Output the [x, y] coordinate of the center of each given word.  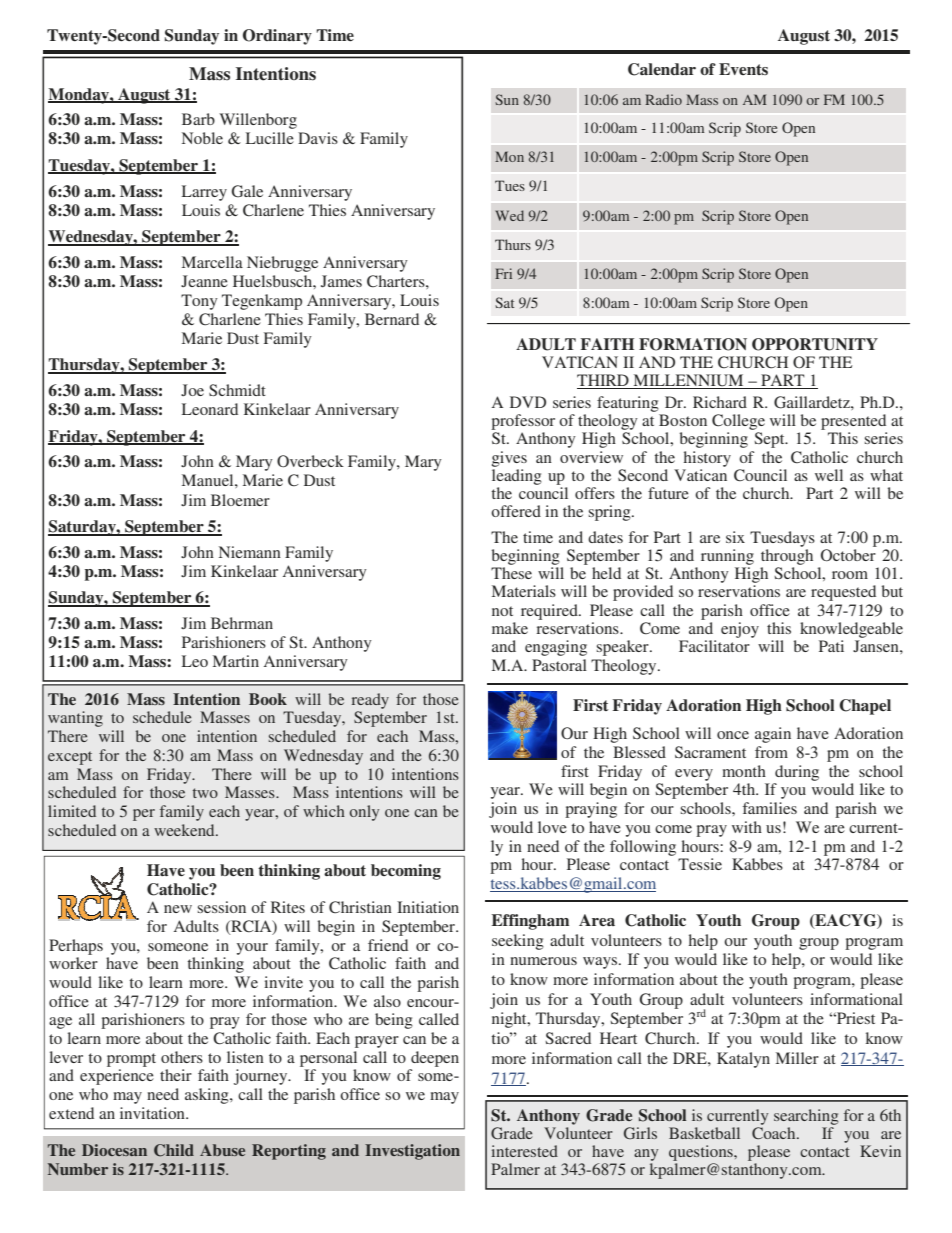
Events [743, 69]
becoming [406, 872]
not [502, 611]
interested [524, 1151]
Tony [199, 302]
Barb [198, 119]
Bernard [392, 319]
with [747, 827]
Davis [318, 138]
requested [843, 593]
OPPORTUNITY [815, 344]
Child [174, 1150]
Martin [236, 661]
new [178, 909]
